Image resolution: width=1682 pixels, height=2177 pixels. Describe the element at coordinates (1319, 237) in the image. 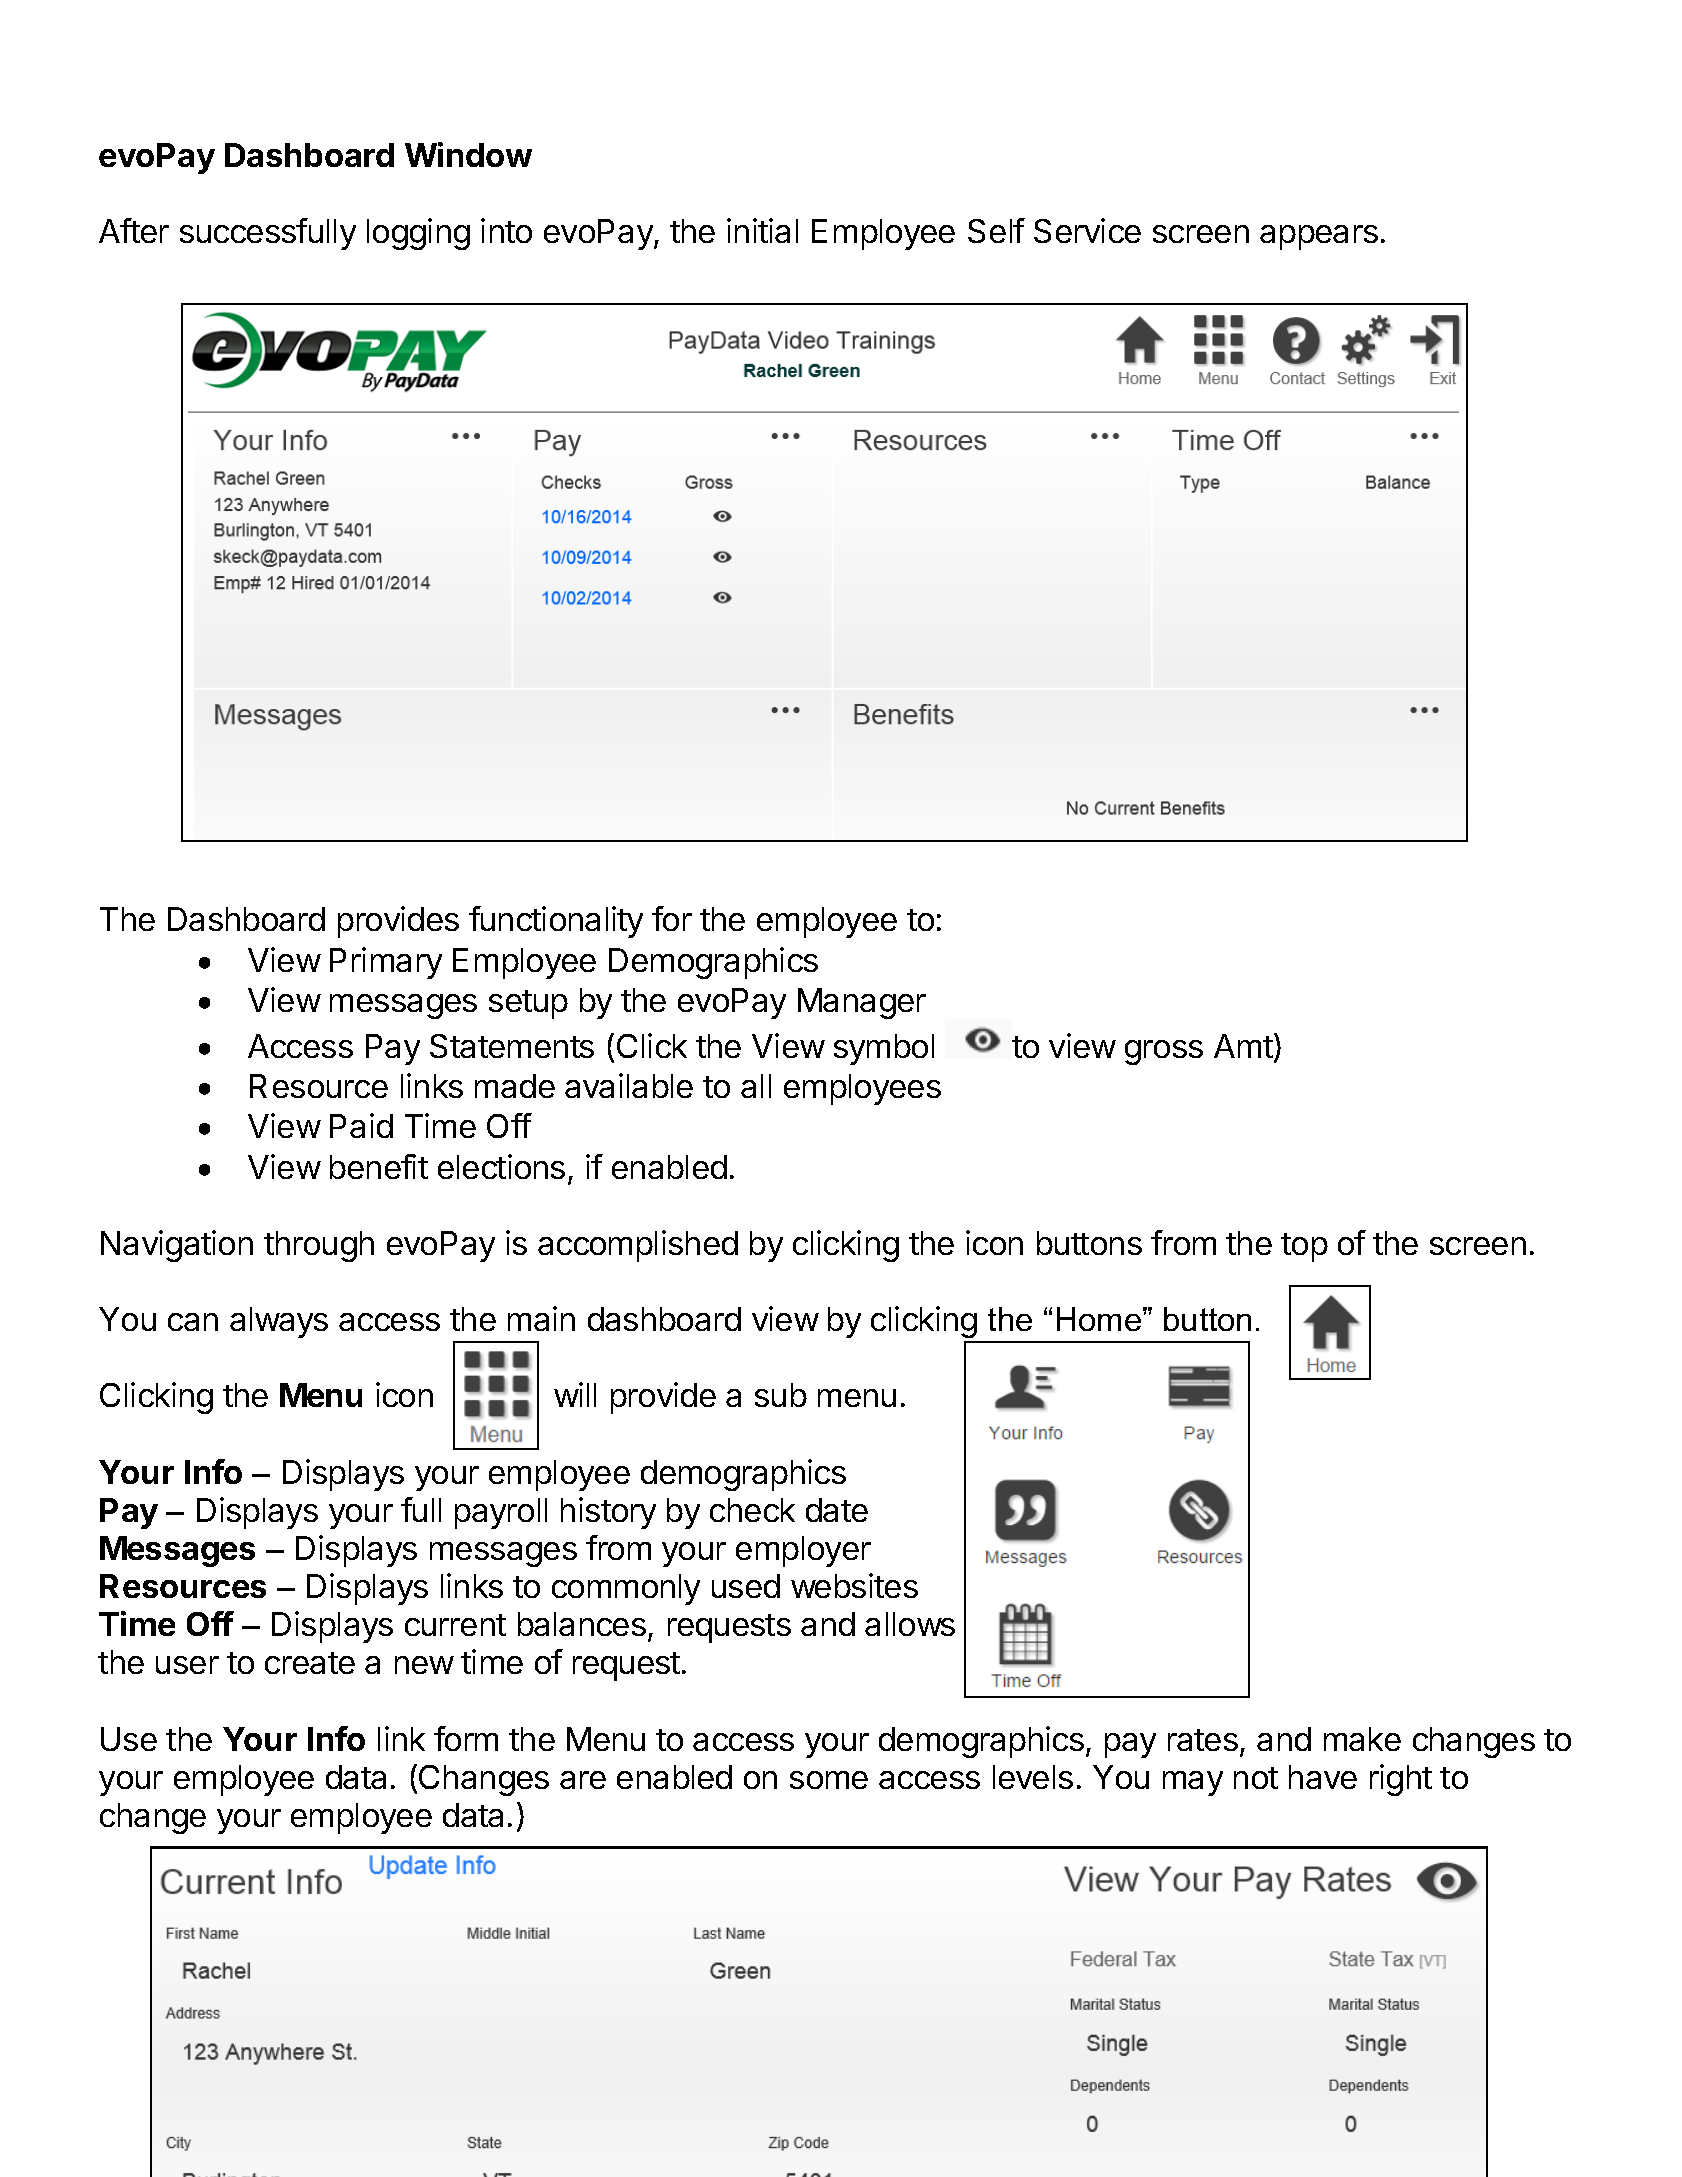

I see `appears` at that location.
